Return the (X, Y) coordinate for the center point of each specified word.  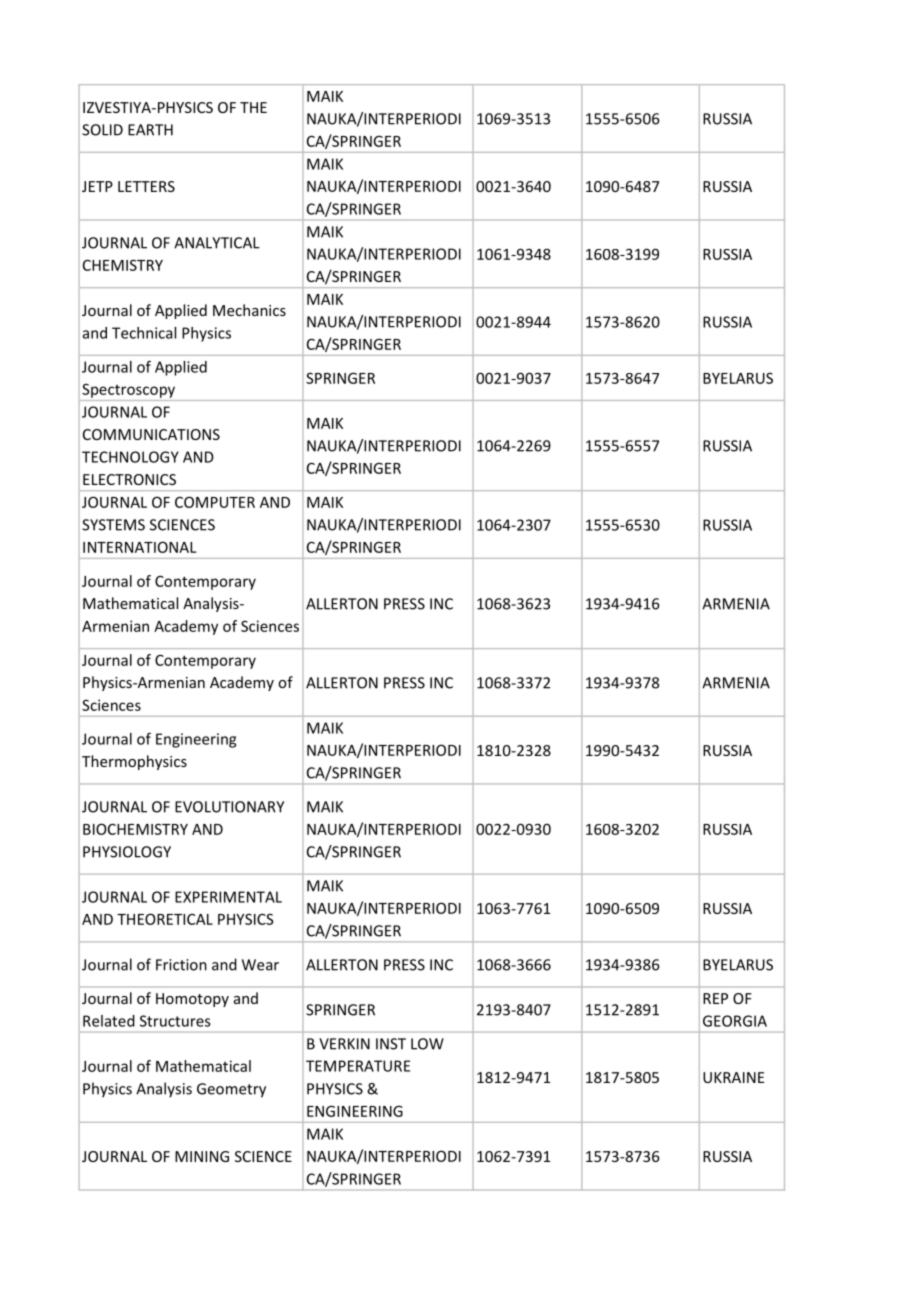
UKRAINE (733, 1077)
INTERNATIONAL (140, 547)
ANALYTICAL (217, 243)
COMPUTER (215, 502)
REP (715, 998)
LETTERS (146, 186)
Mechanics (249, 310)
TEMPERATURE (358, 1066)
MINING (202, 1156)
